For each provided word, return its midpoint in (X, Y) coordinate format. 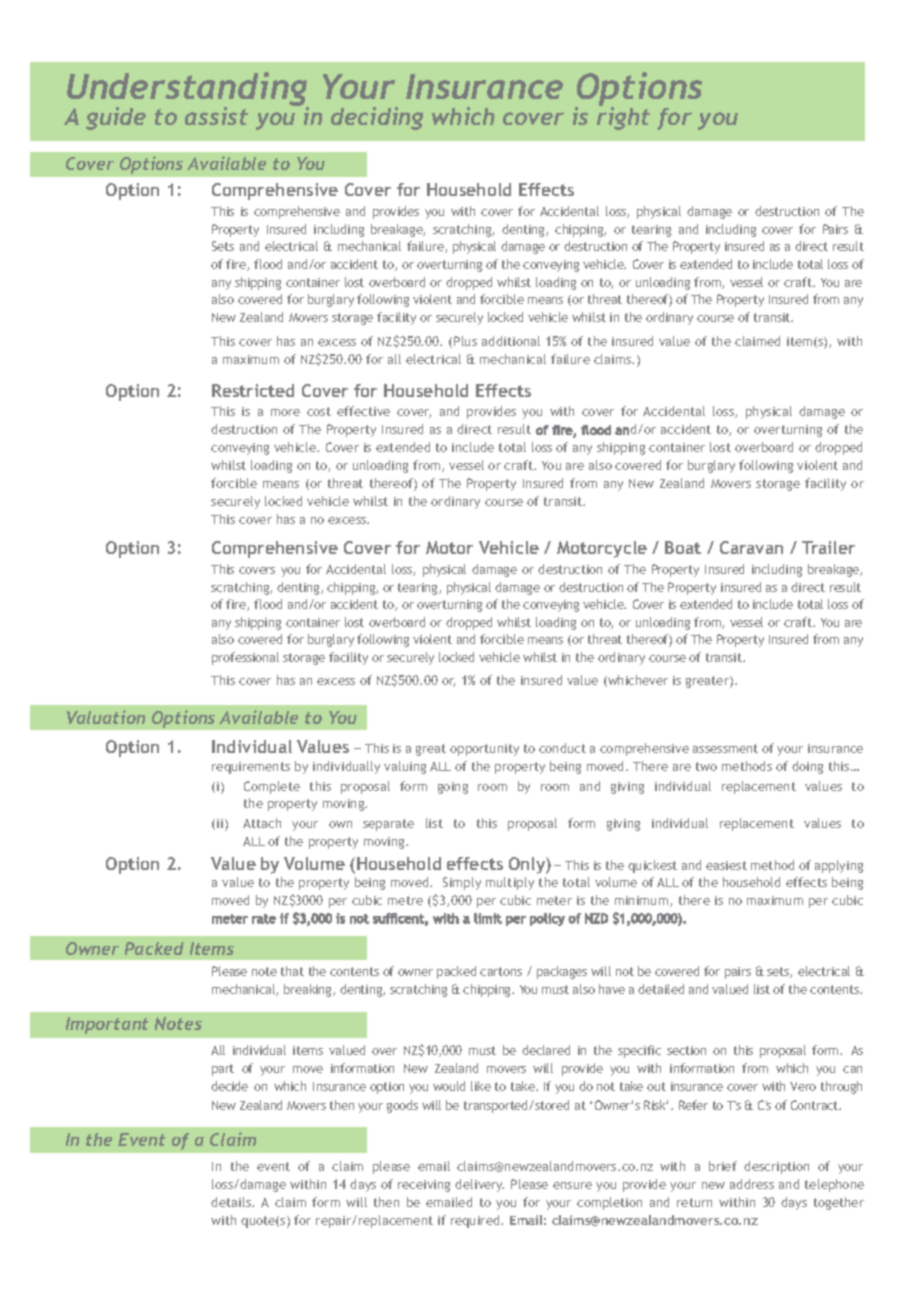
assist (216, 116)
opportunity (484, 750)
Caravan (751, 547)
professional (245, 658)
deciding (377, 118)
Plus (465, 341)
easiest (726, 865)
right (623, 117)
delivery (479, 1185)
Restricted (253, 390)
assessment (725, 748)
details (232, 1202)
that (292, 971)
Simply (462, 883)
